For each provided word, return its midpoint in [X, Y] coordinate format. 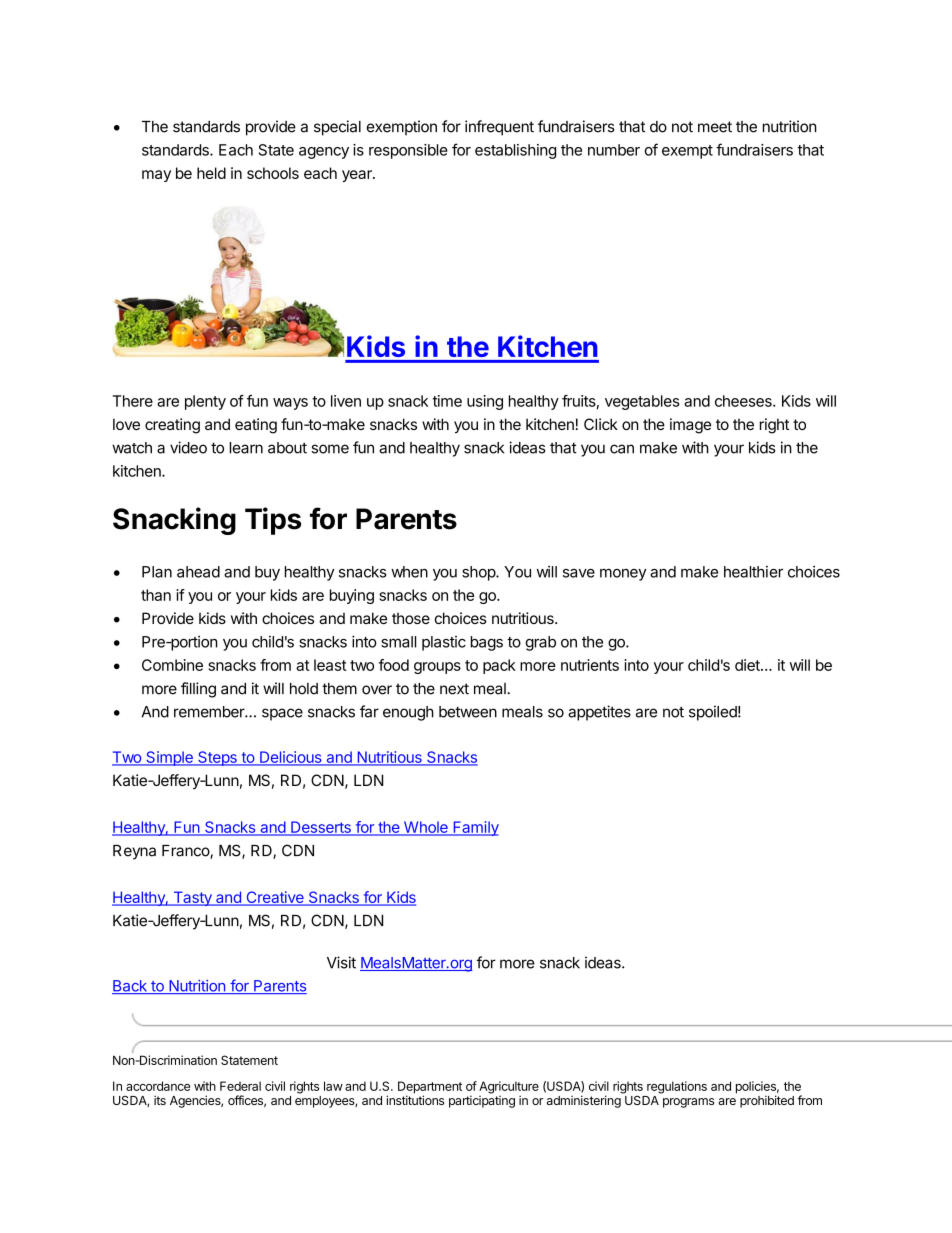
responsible [408, 151]
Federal [240, 1086]
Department [430, 1088]
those [411, 618]
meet [715, 127]
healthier [753, 572]
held [211, 173]
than [156, 595]
